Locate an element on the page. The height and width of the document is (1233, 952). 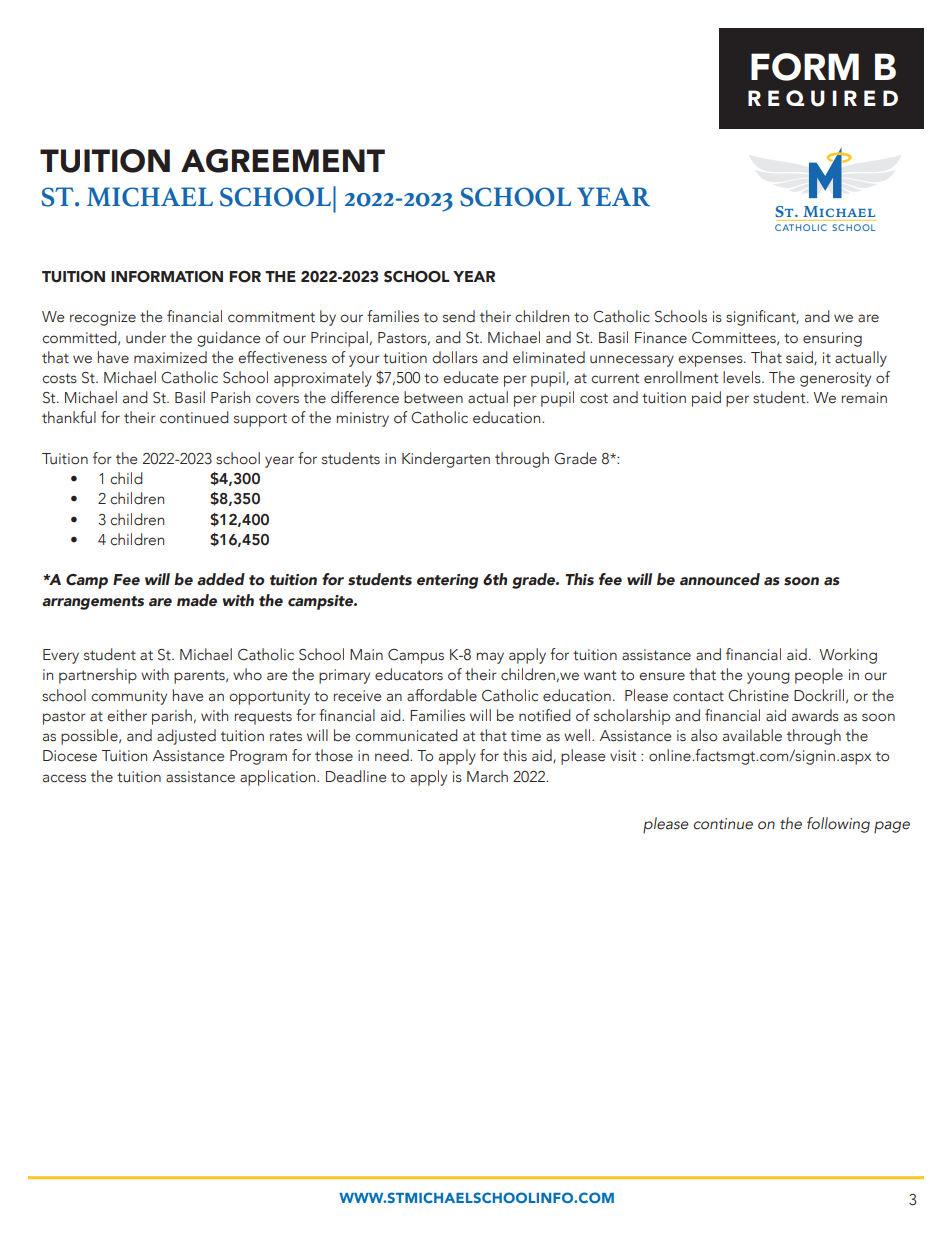
REQUIRED is located at coordinates (823, 98).
